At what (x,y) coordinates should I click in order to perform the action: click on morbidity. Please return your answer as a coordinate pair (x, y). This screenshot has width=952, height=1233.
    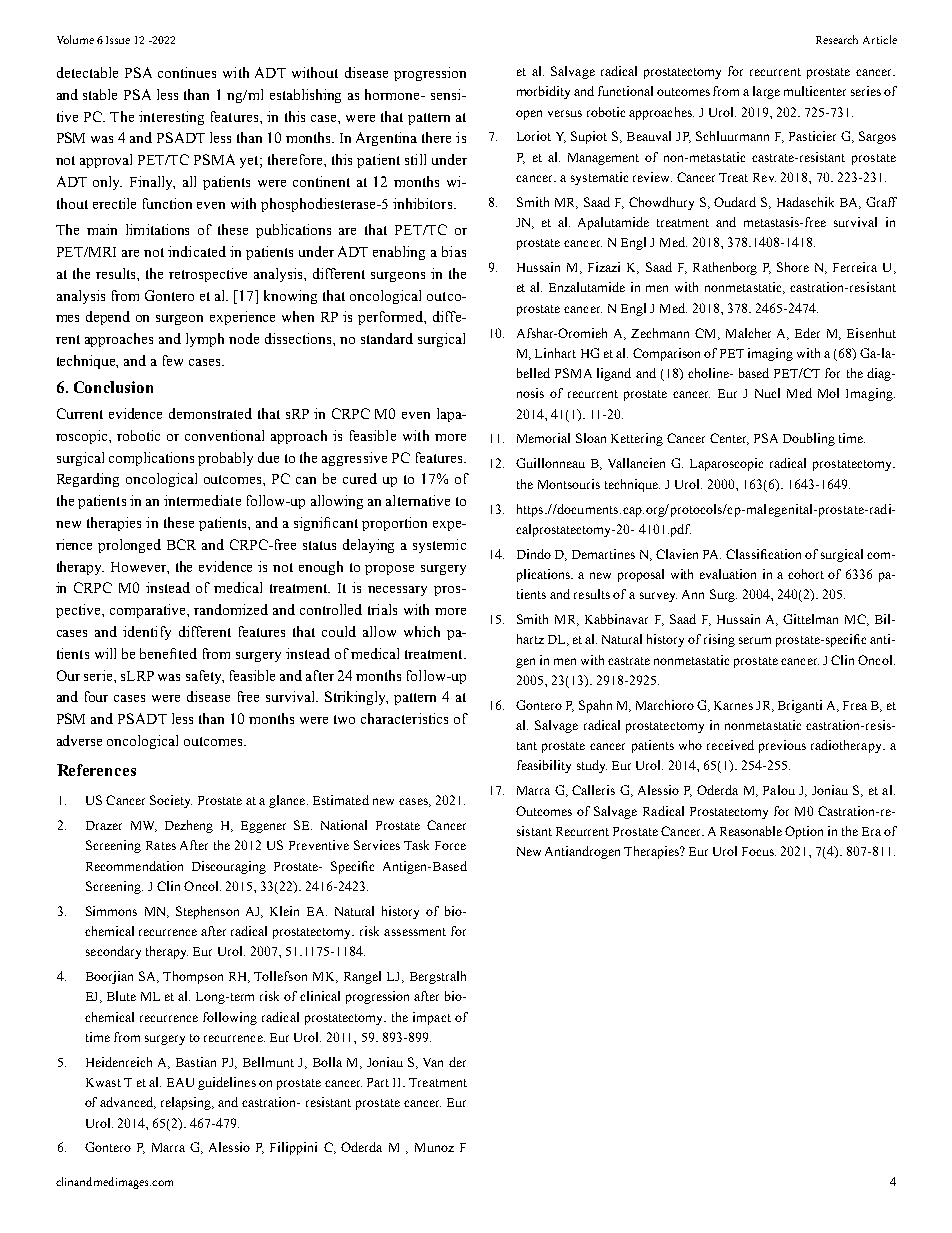
    Looking at the image, I should click on (543, 92).
